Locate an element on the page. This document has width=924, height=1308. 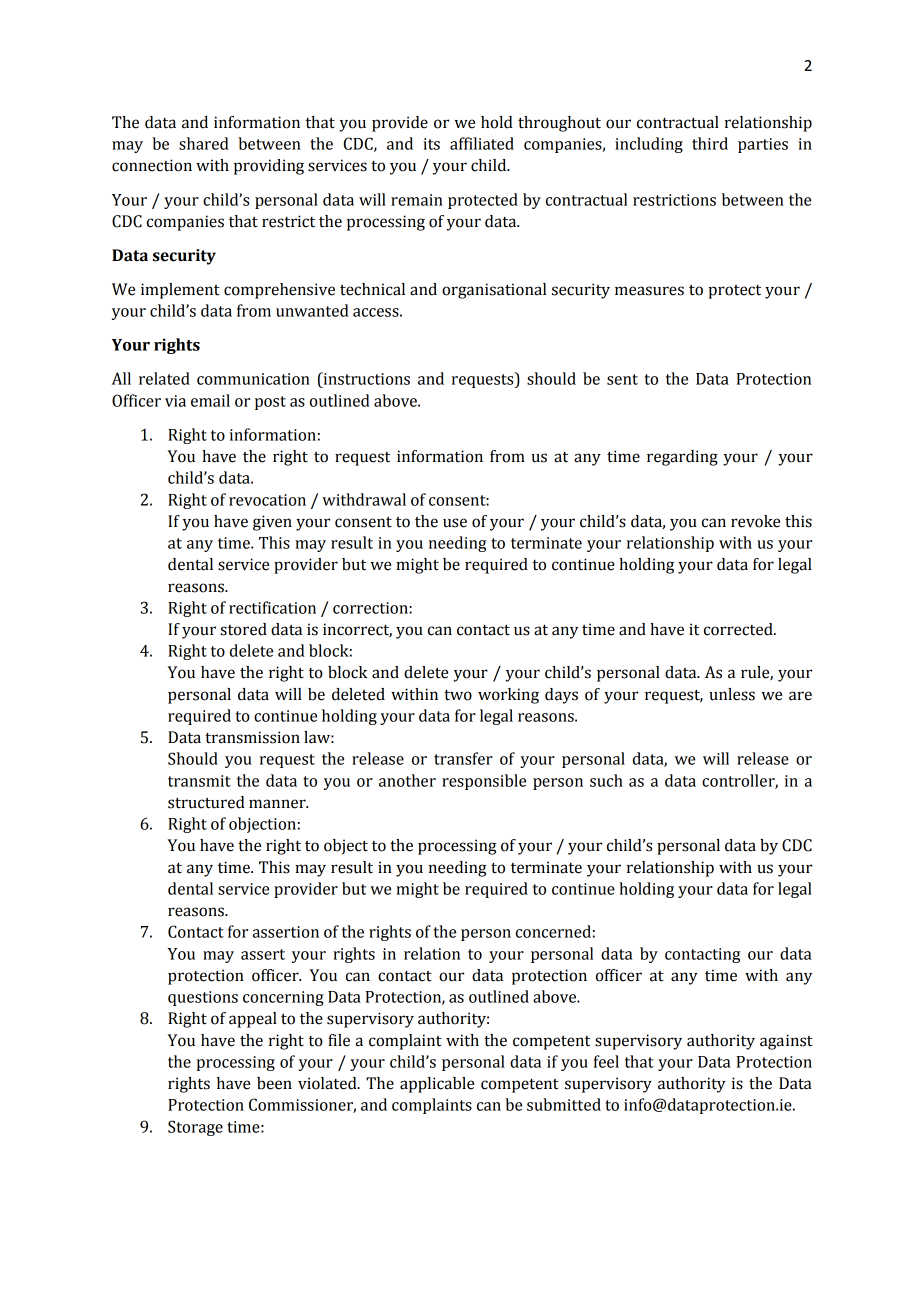
its is located at coordinates (431, 144).
